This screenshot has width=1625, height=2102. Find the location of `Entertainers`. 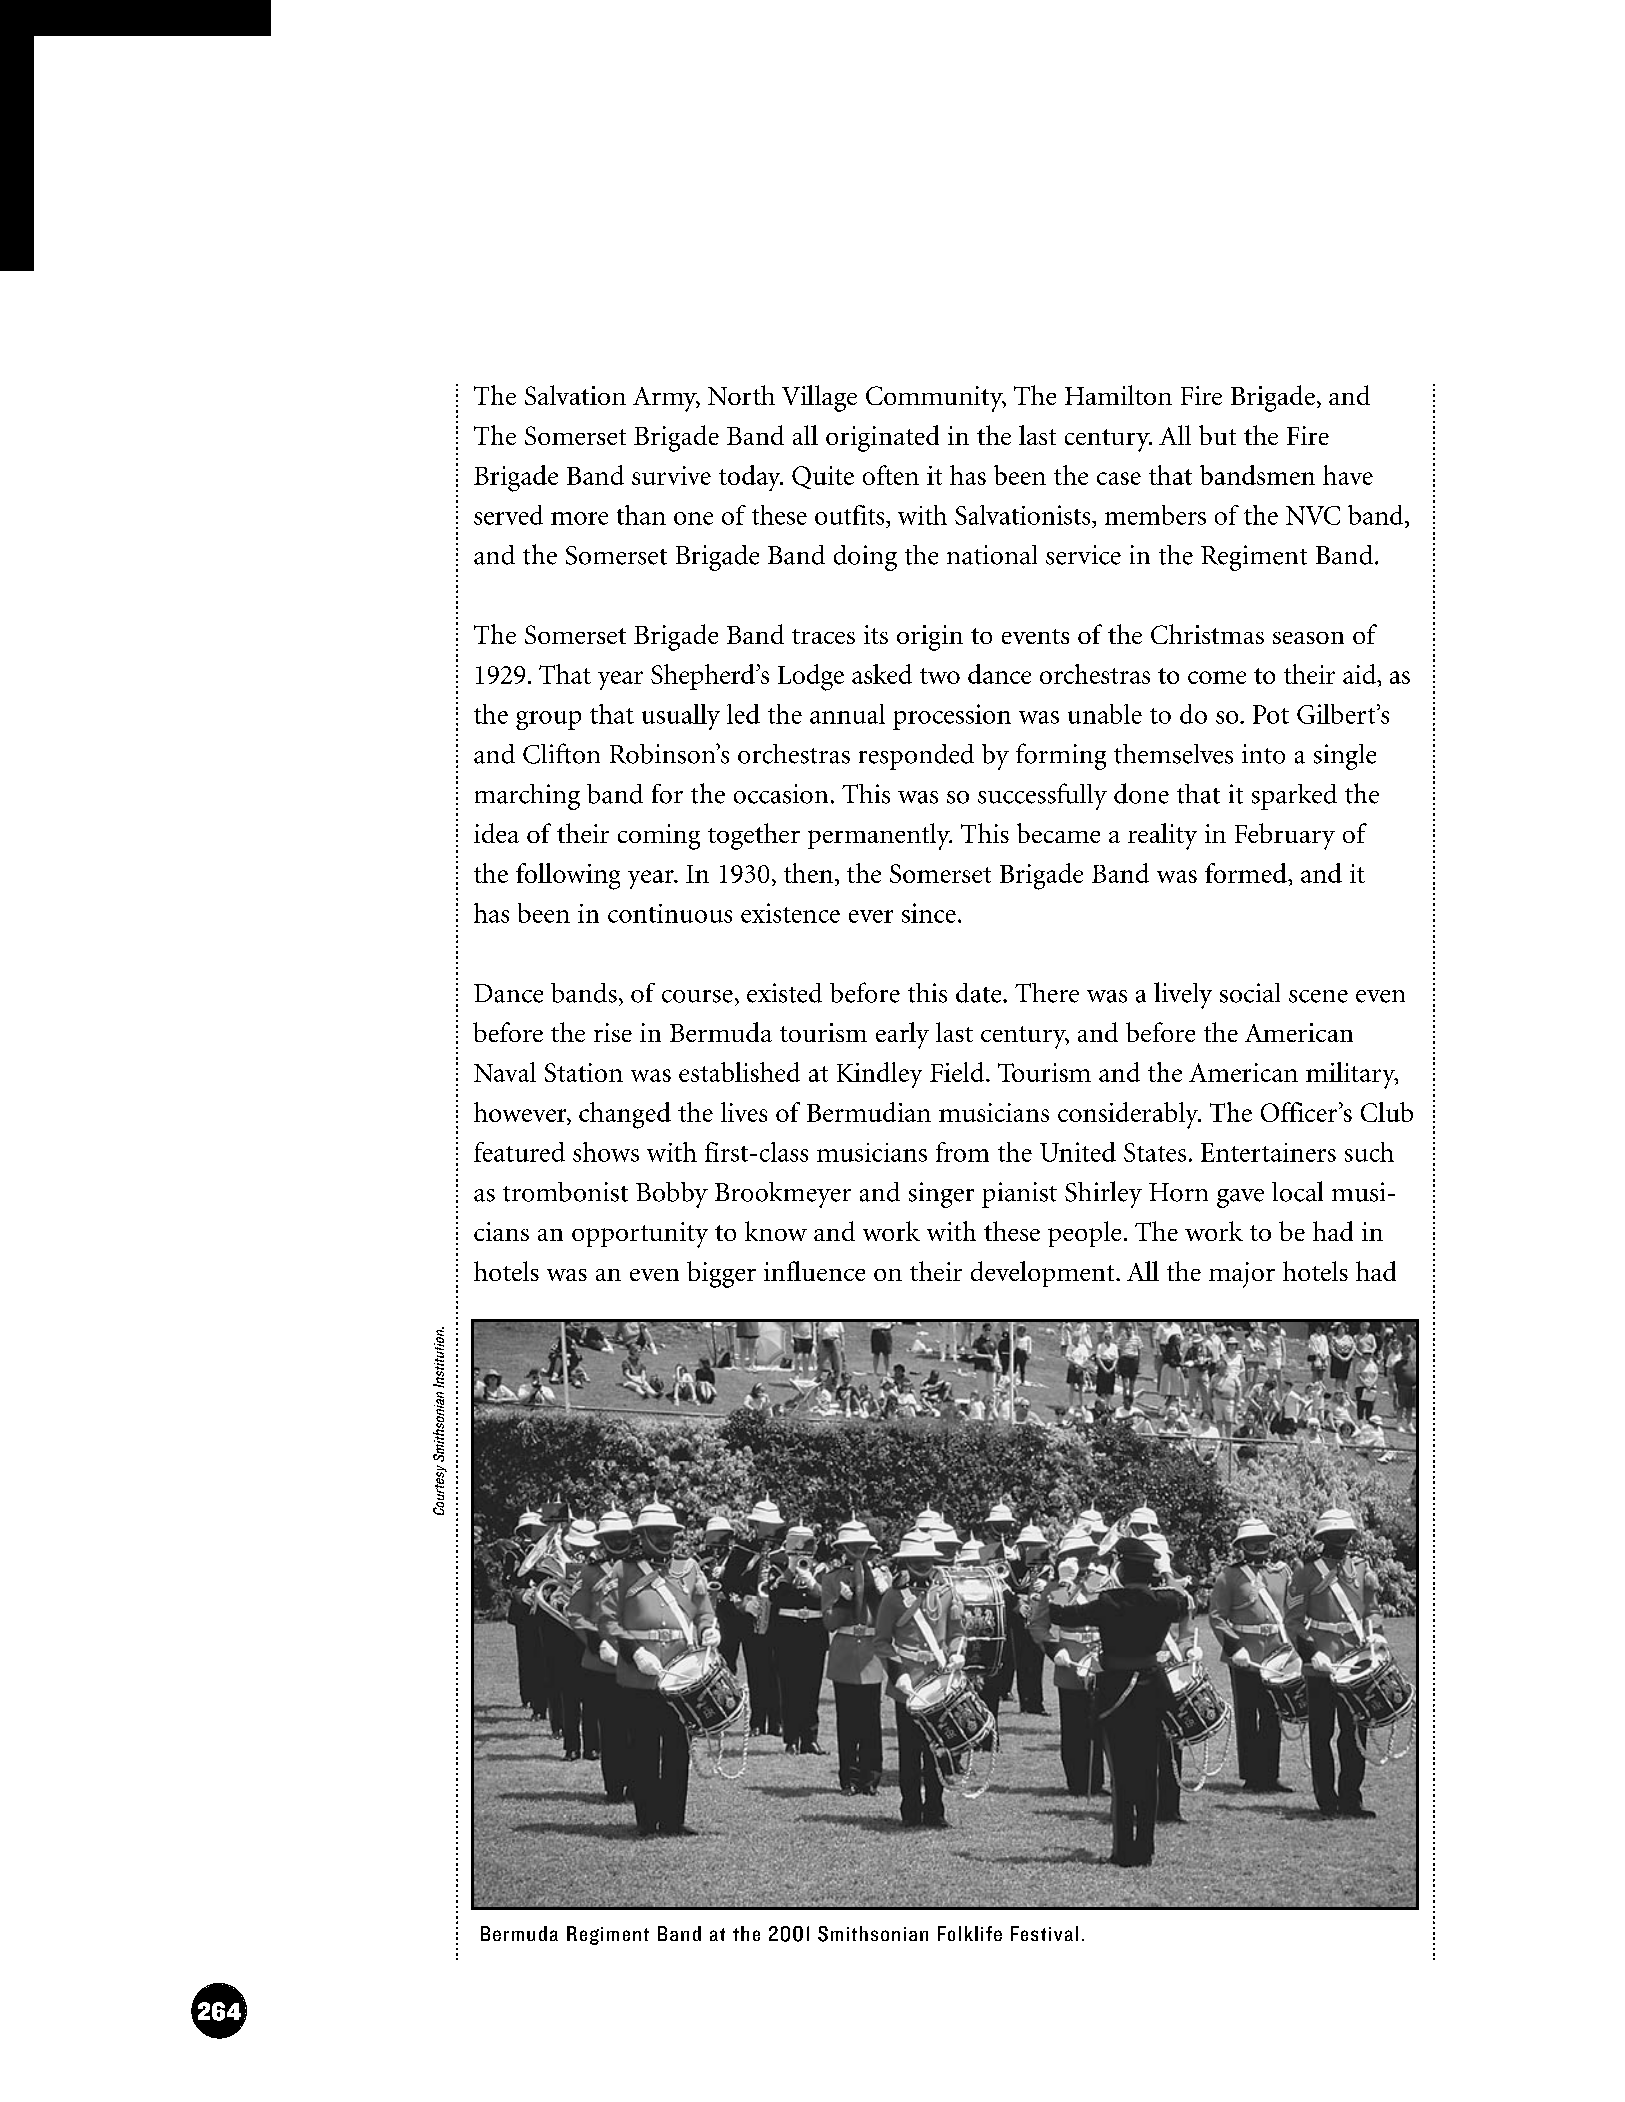

Entertainers is located at coordinates (1268, 1152).
